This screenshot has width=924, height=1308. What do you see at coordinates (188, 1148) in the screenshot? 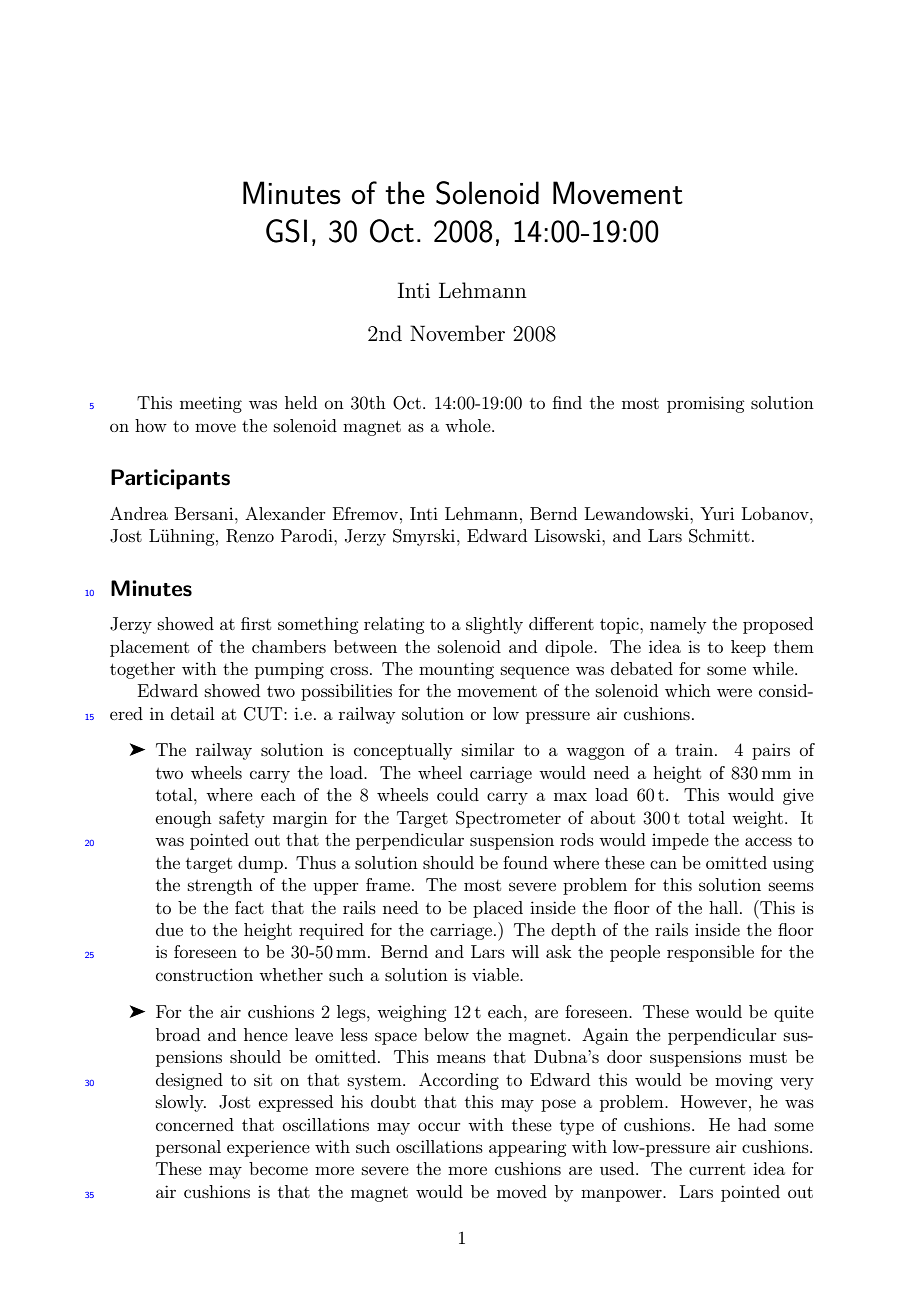
I see `personal` at bounding box center [188, 1148].
